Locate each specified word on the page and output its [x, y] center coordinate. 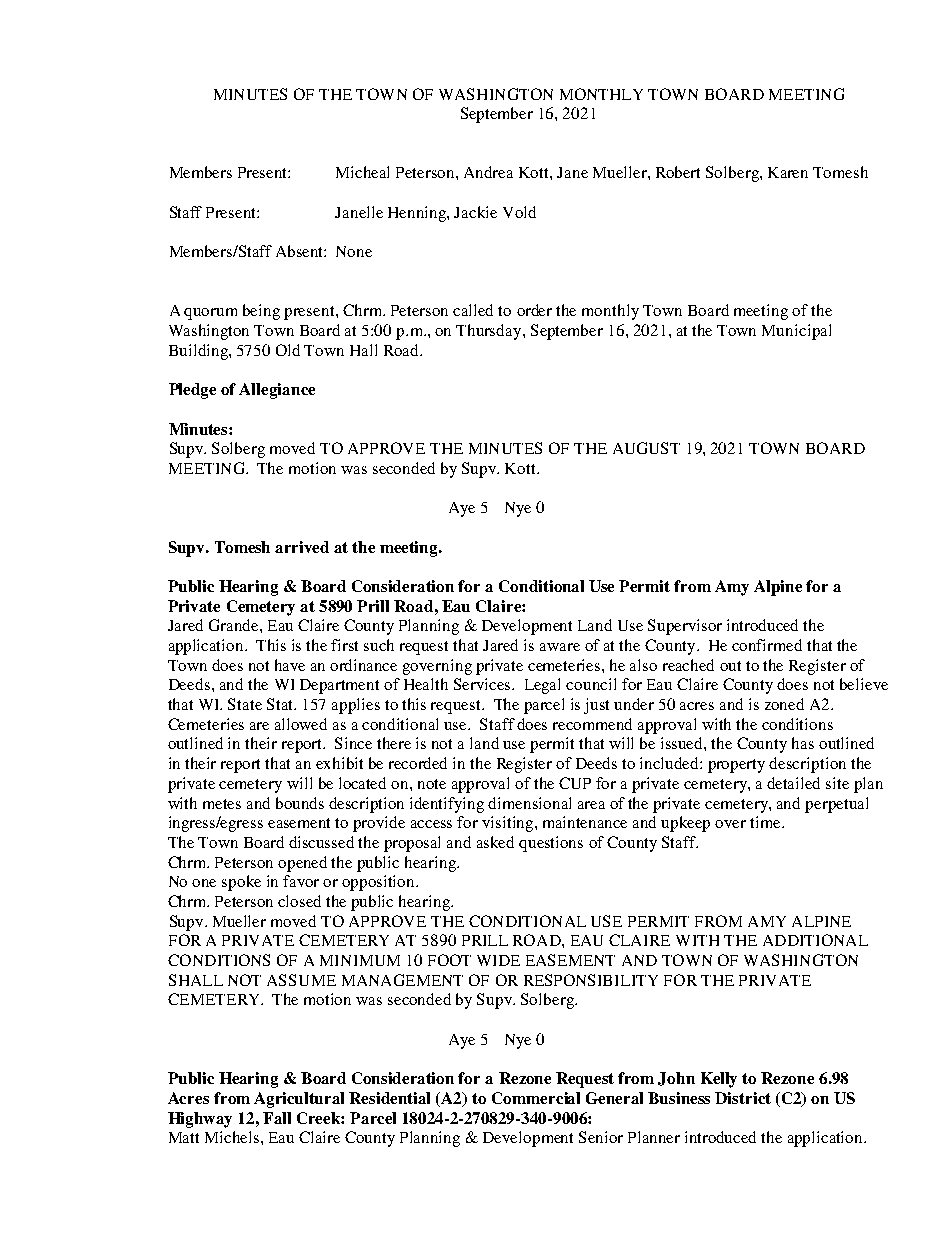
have [290, 665]
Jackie [475, 212]
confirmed [767, 645]
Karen [788, 172]
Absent [301, 251]
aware [560, 647]
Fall [277, 1118]
